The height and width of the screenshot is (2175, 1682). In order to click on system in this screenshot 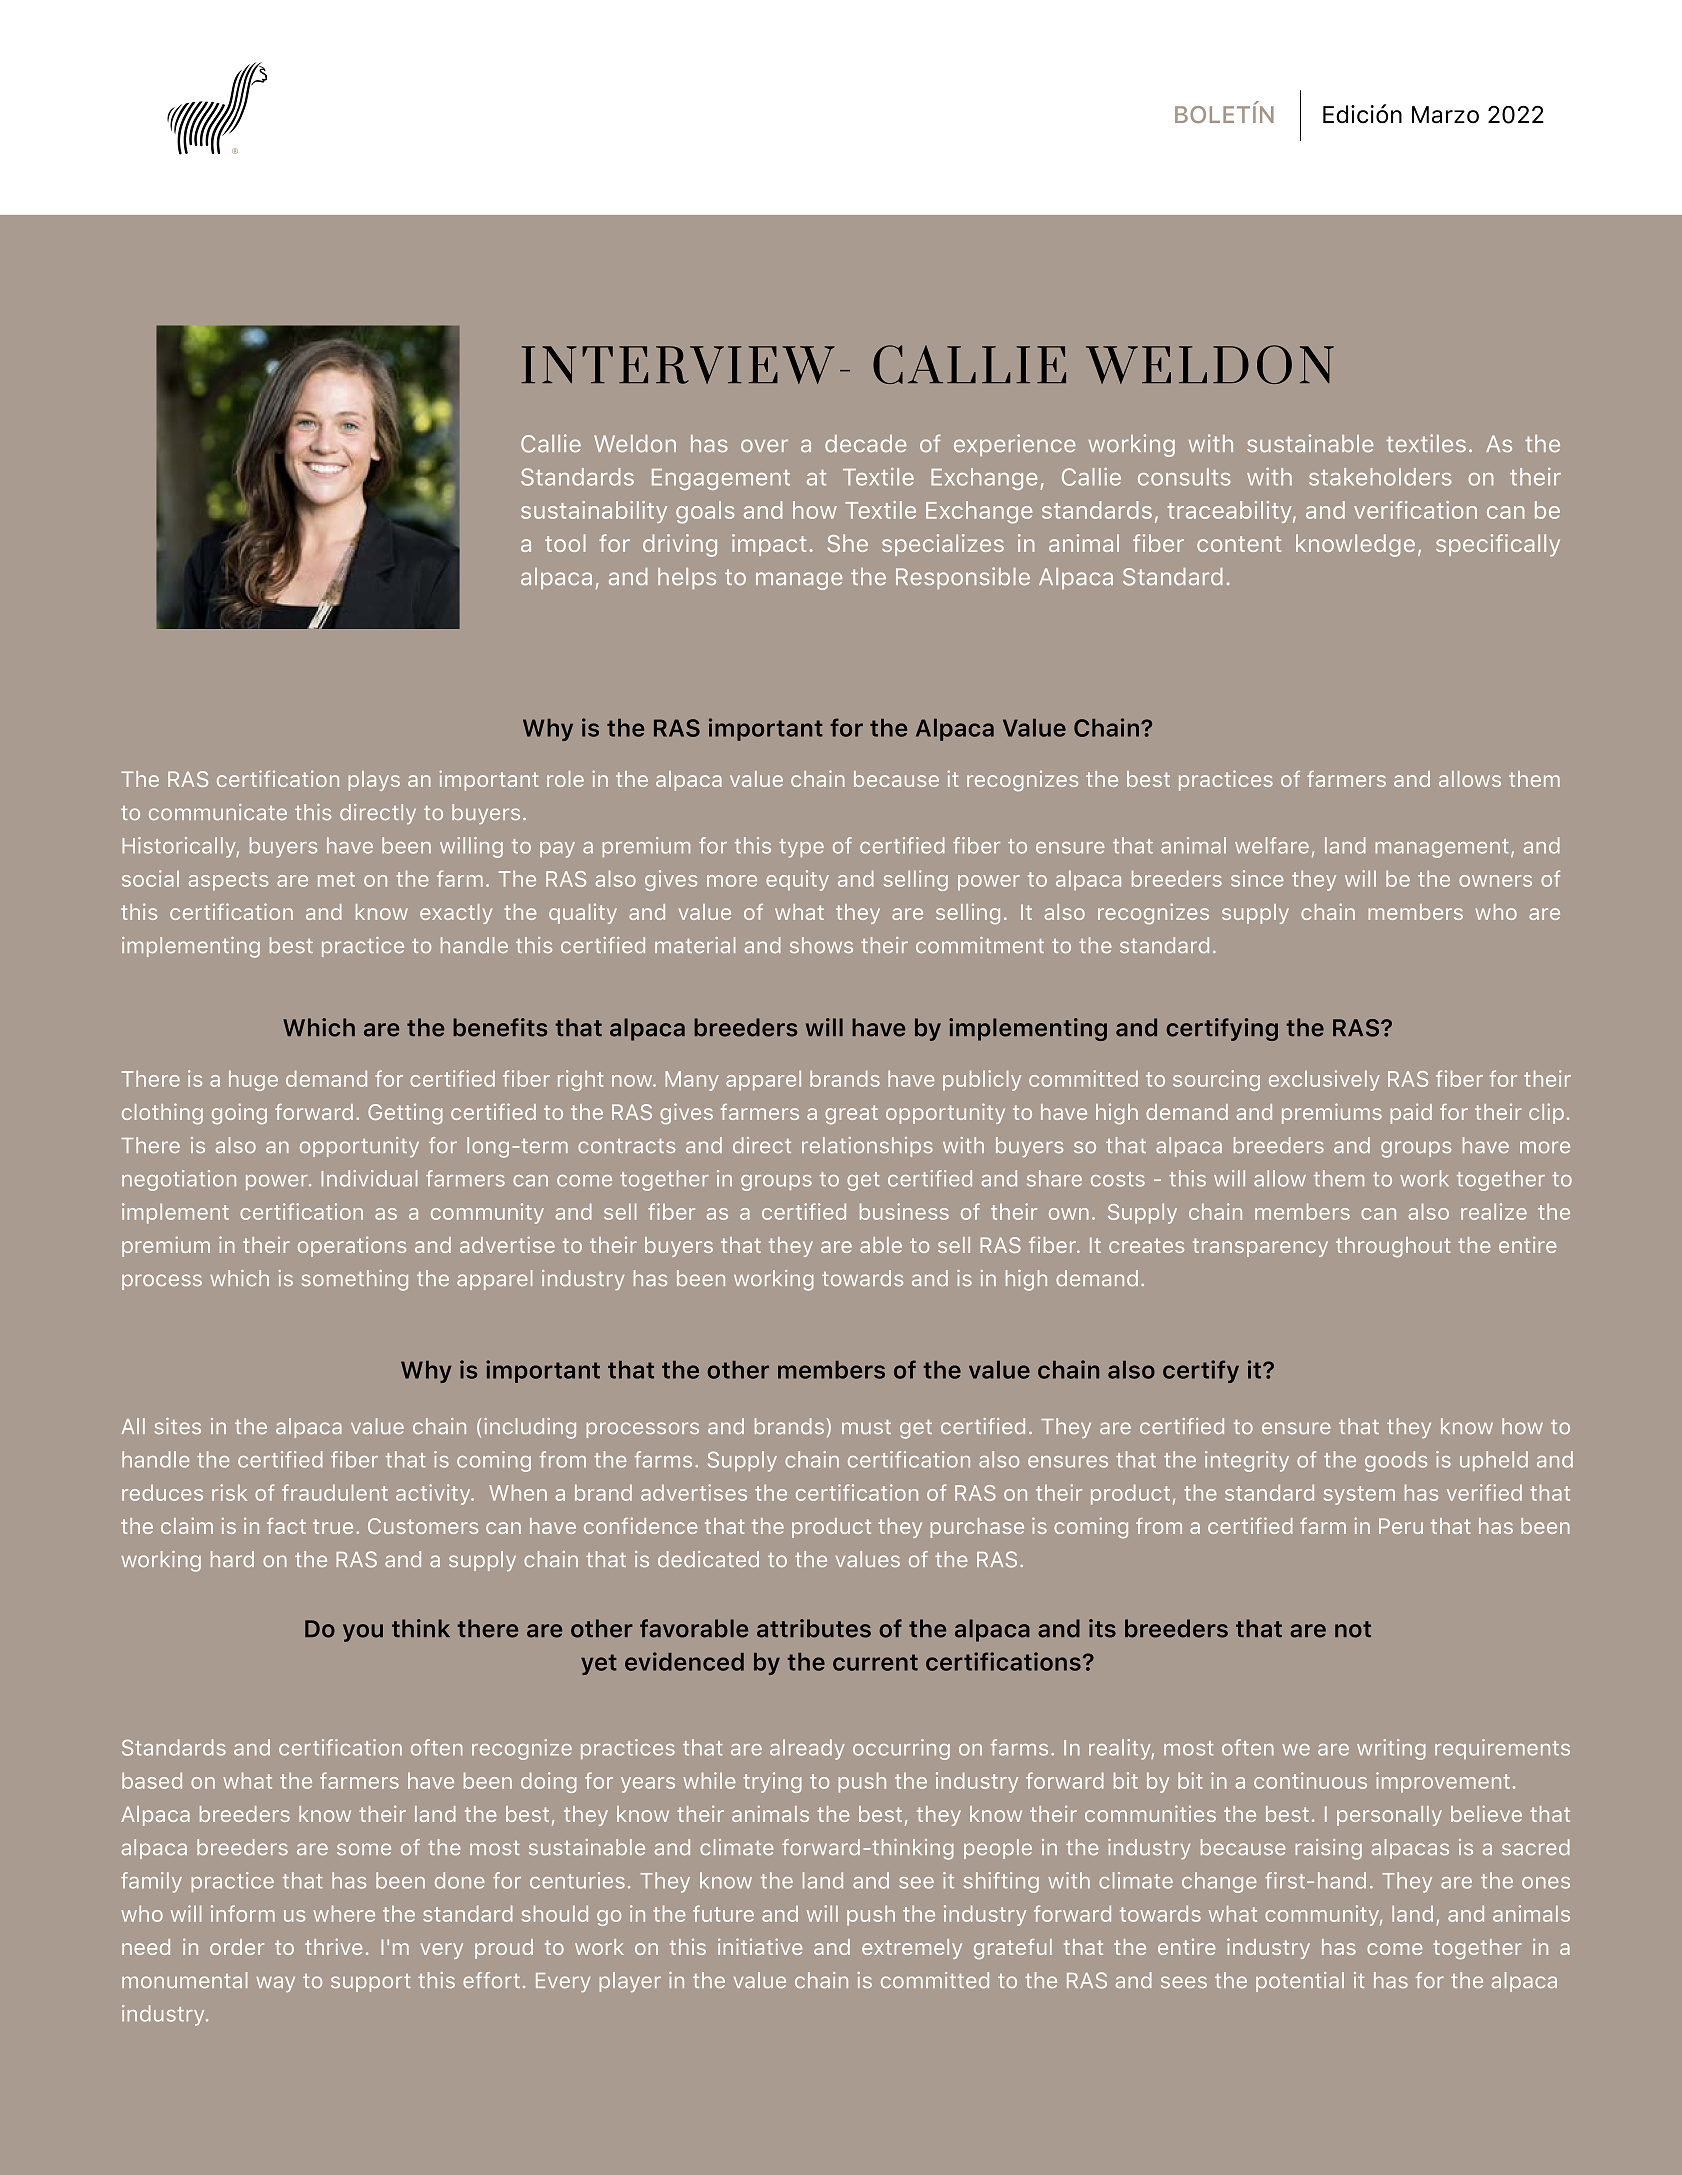, I will do `click(1359, 1495)`.
